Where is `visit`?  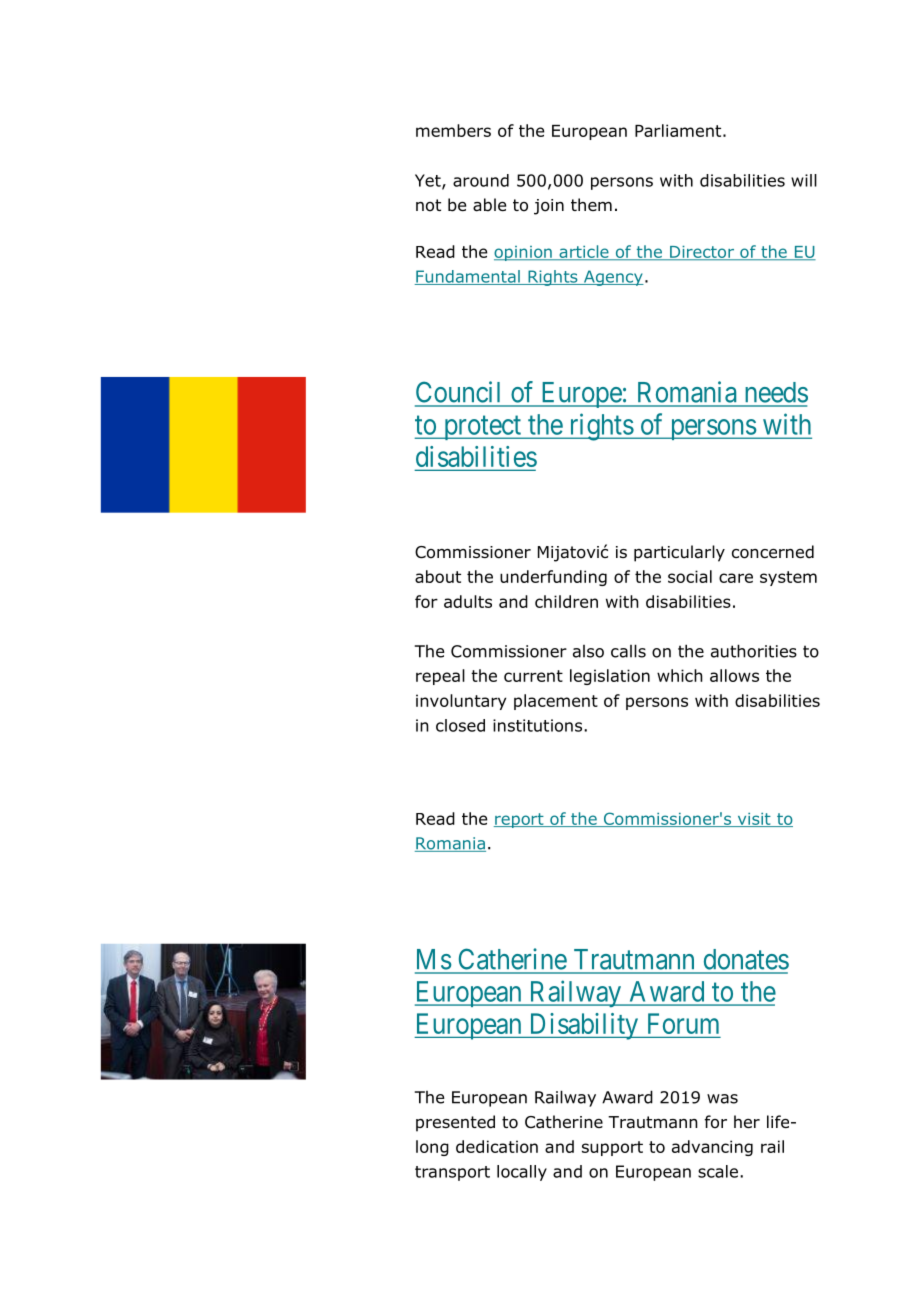
visit is located at coordinates (754, 820).
